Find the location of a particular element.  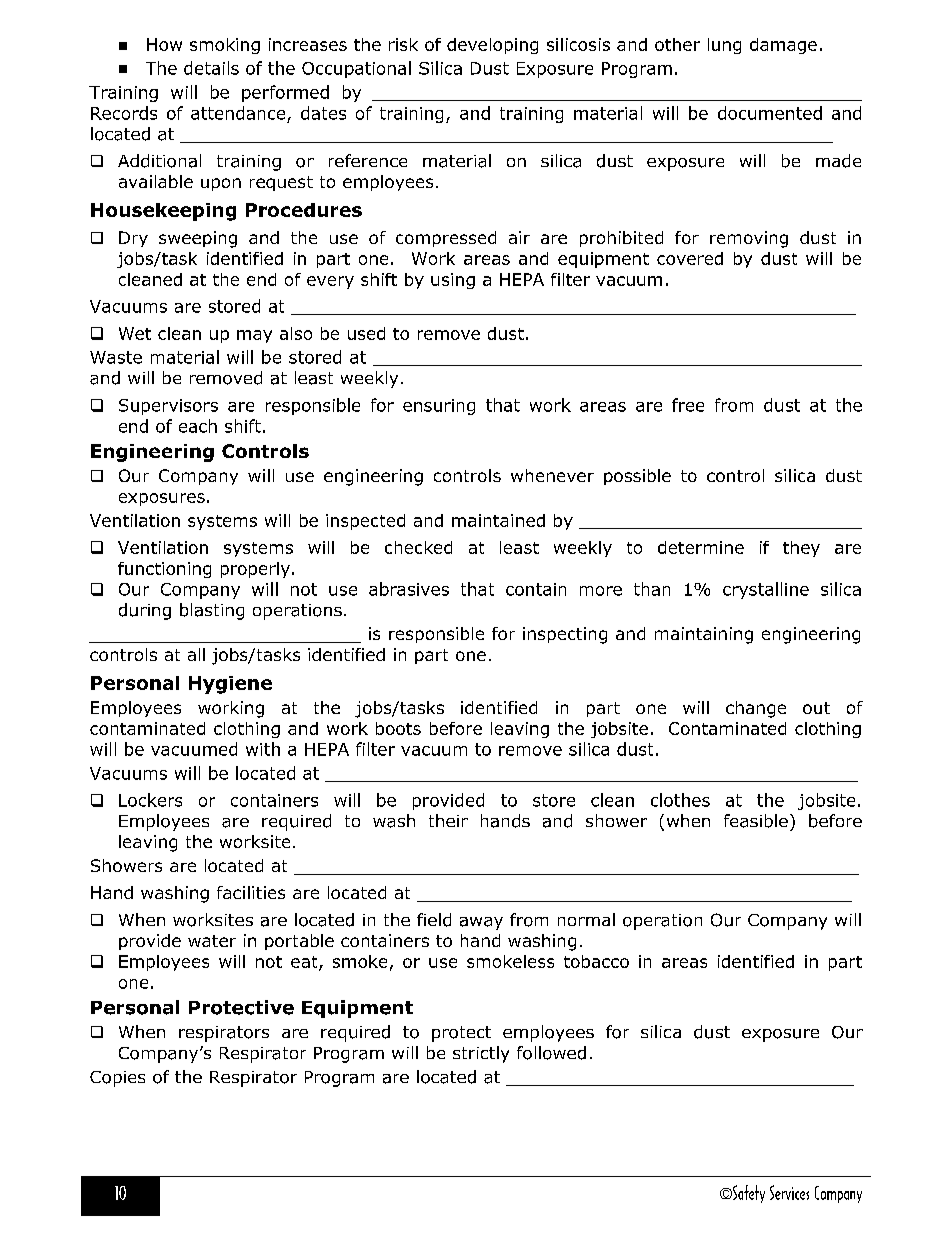

their is located at coordinates (448, 820).
